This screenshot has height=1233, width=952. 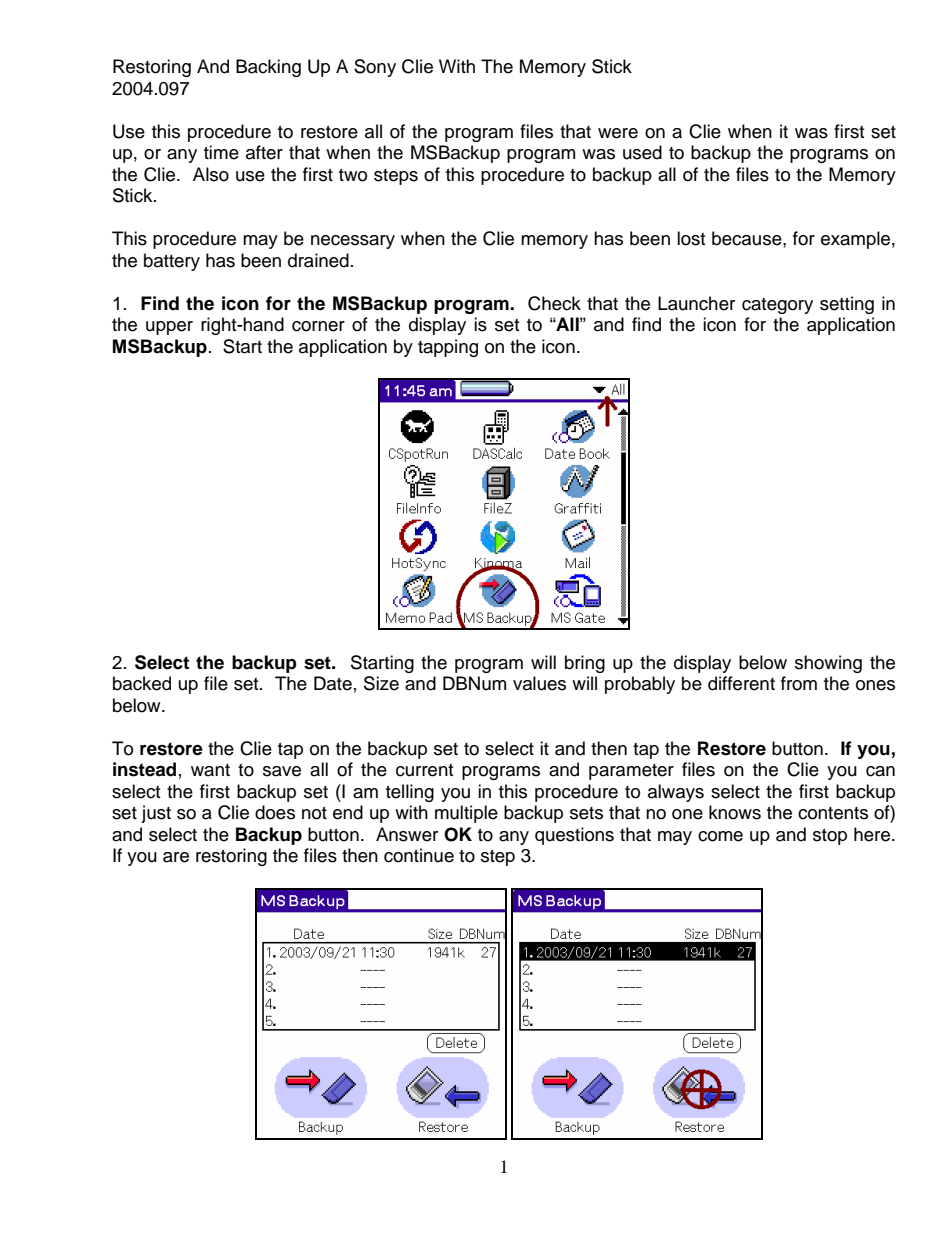 I want to click on Backing, so click(x=268, y=68).
